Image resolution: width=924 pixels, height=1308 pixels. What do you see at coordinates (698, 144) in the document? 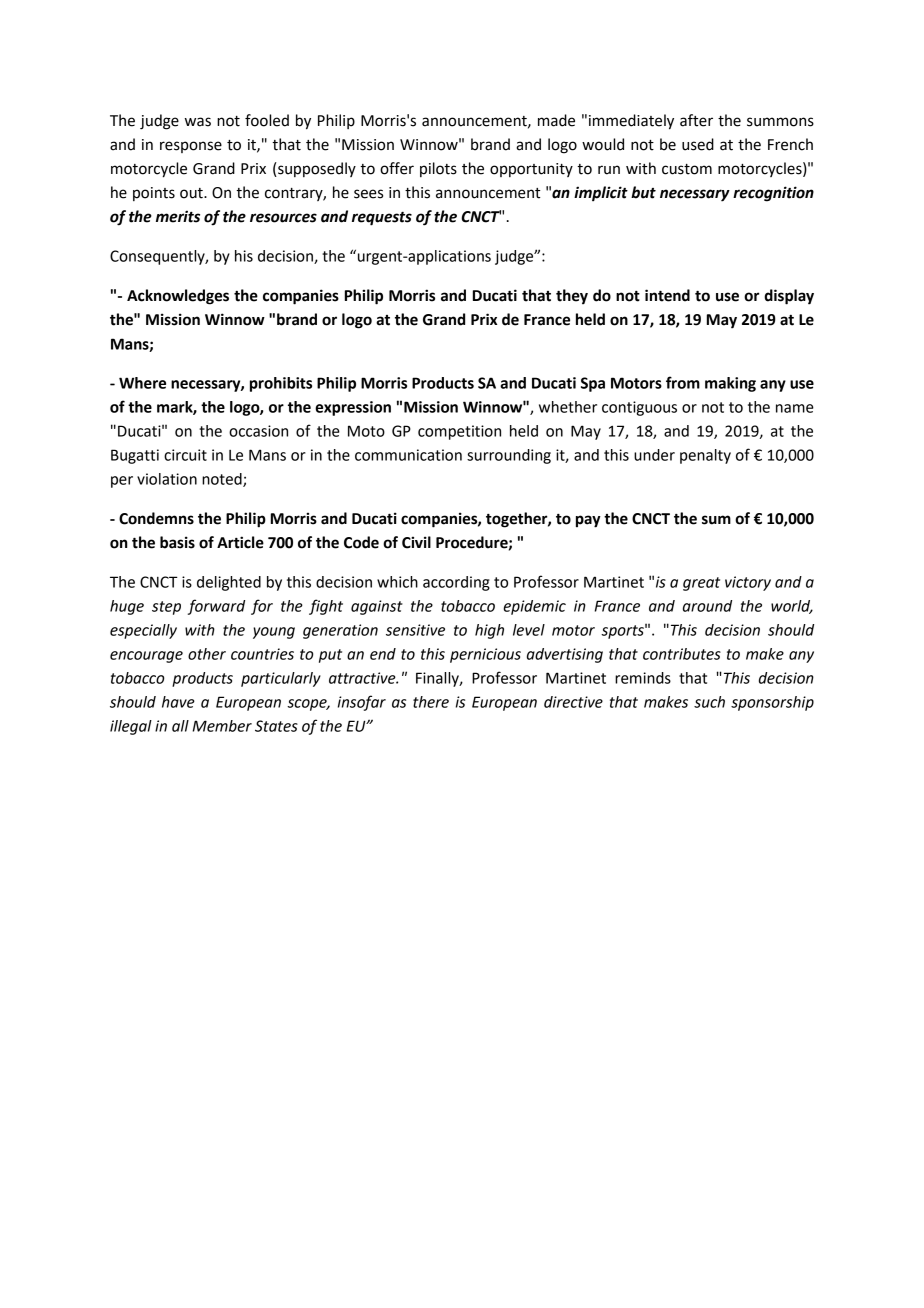
I see `used` at bounding box center [698, 144].
